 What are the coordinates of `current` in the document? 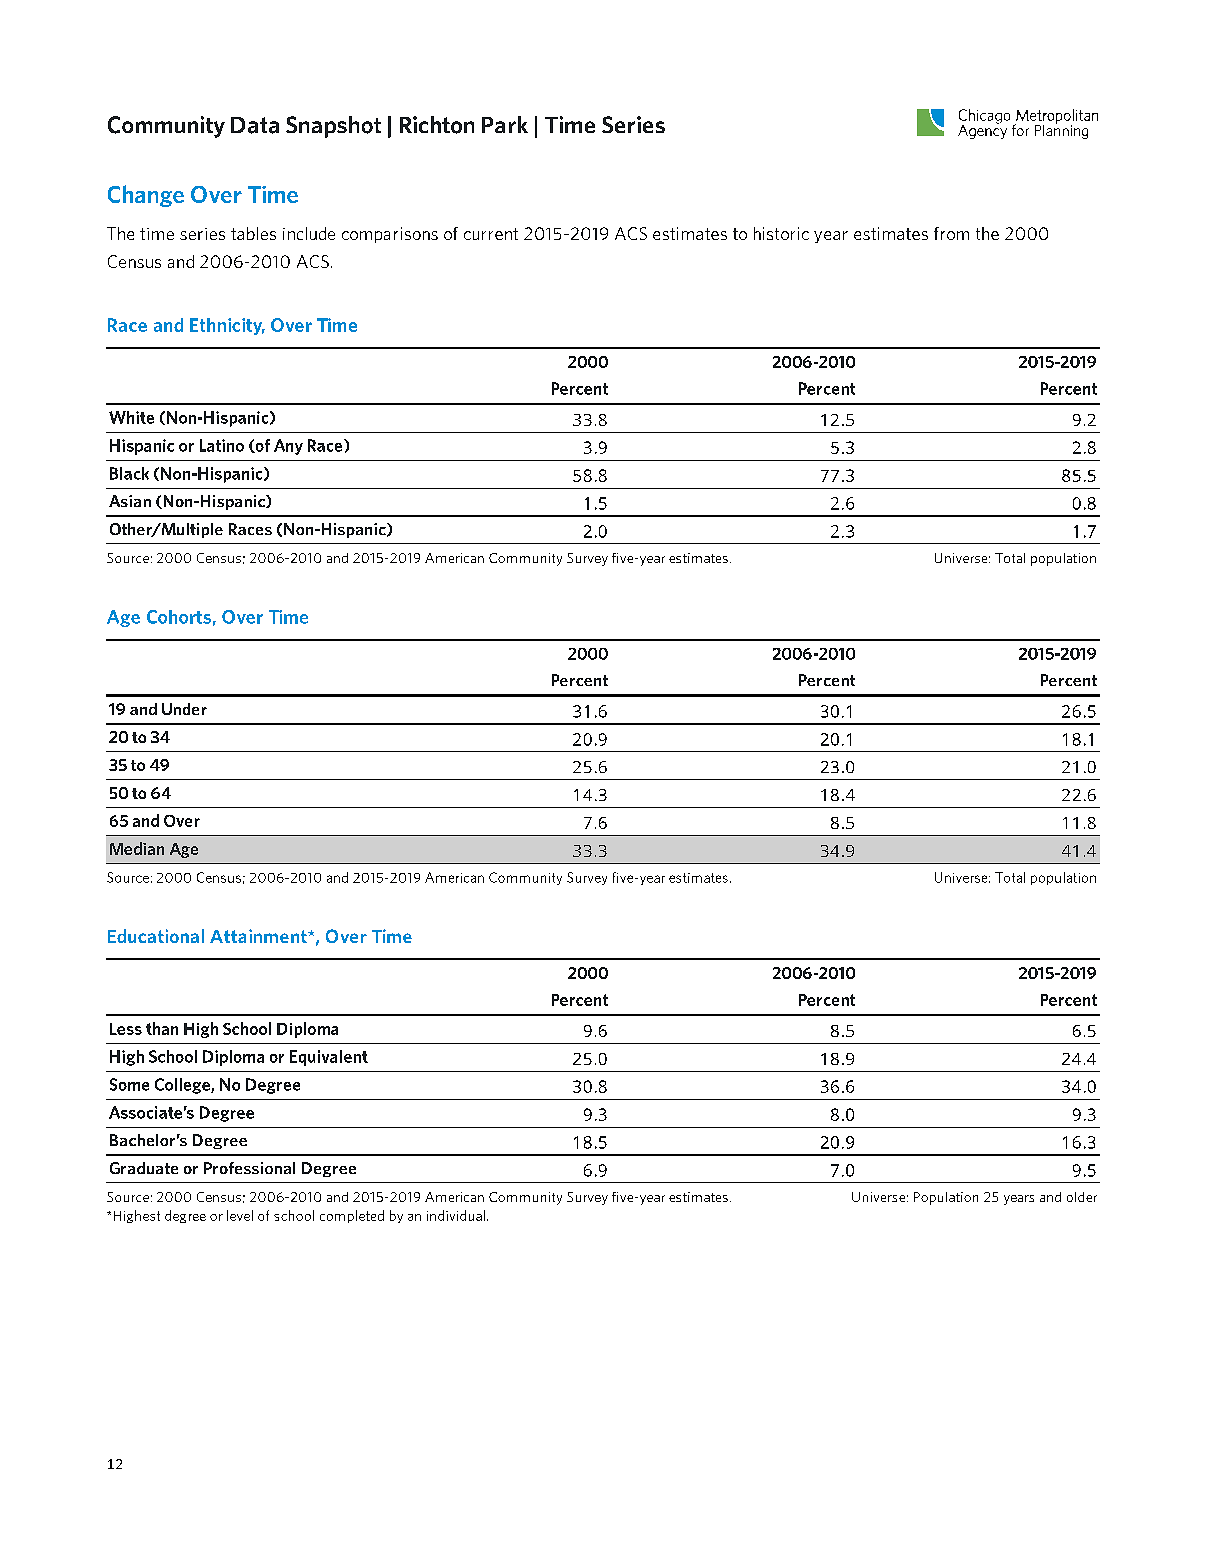 It's located at (491, 234).
